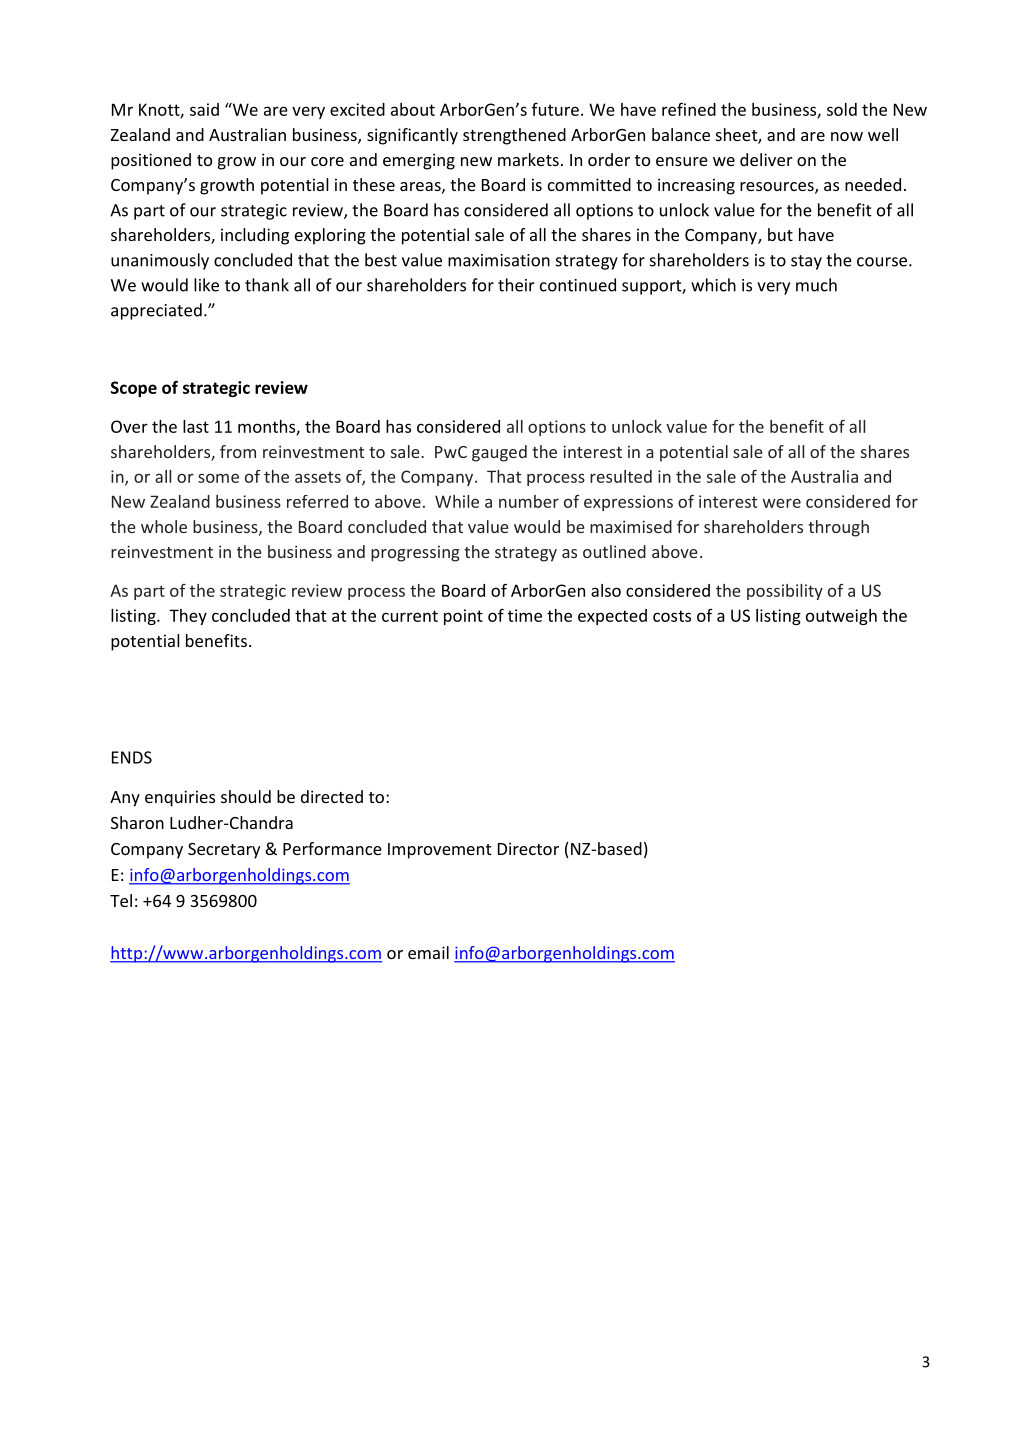  I want to click on their, so click(516, 285).
